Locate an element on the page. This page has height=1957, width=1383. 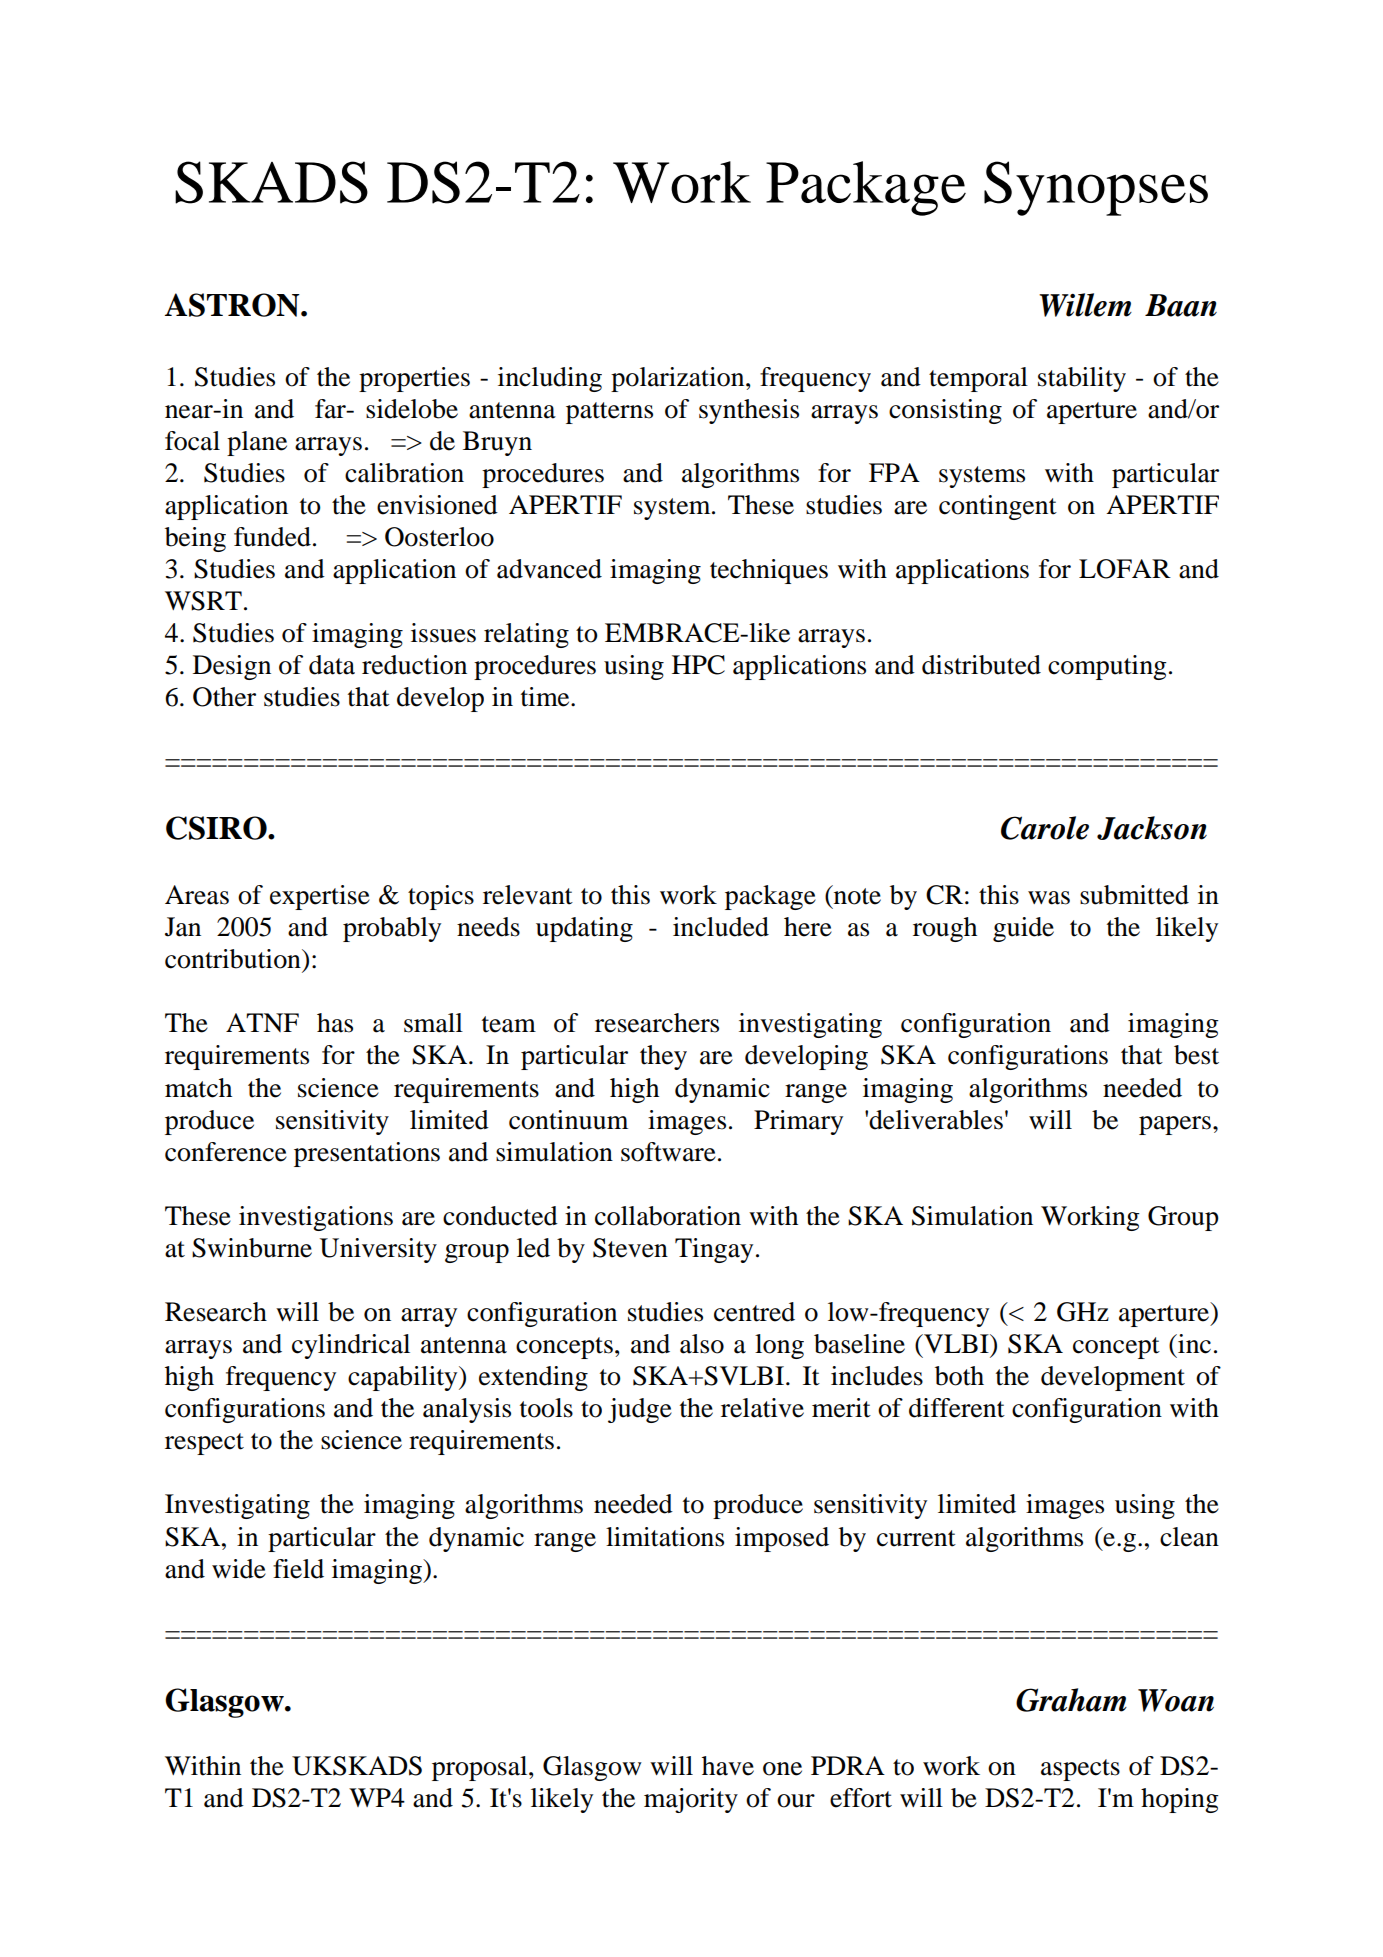
proposal is located at coordinates (481, 1768).
